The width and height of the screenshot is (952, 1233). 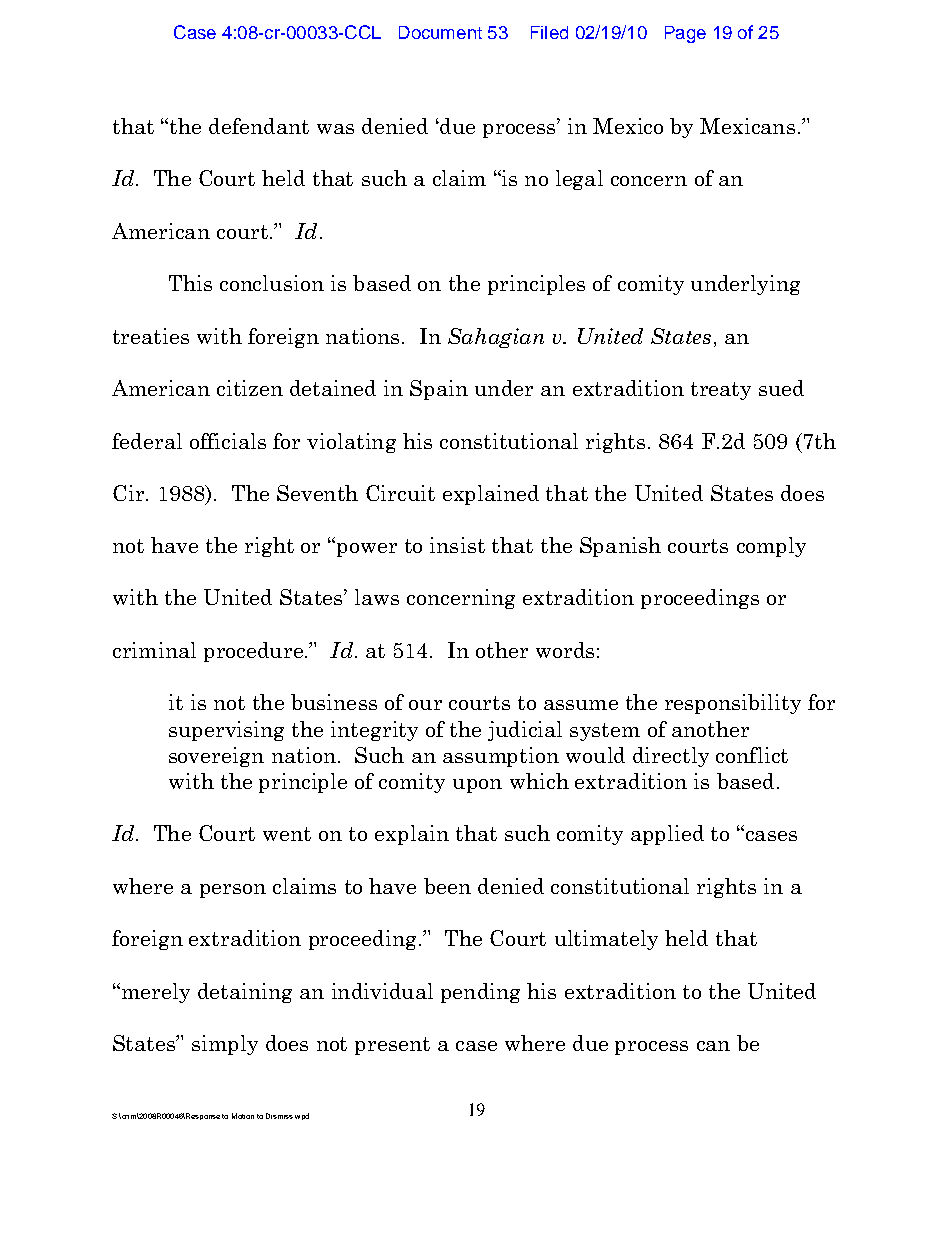 What do you see at coordinates (501, 757) in the screenshot?
I see `assumption` at bounding box center [501, 757].
